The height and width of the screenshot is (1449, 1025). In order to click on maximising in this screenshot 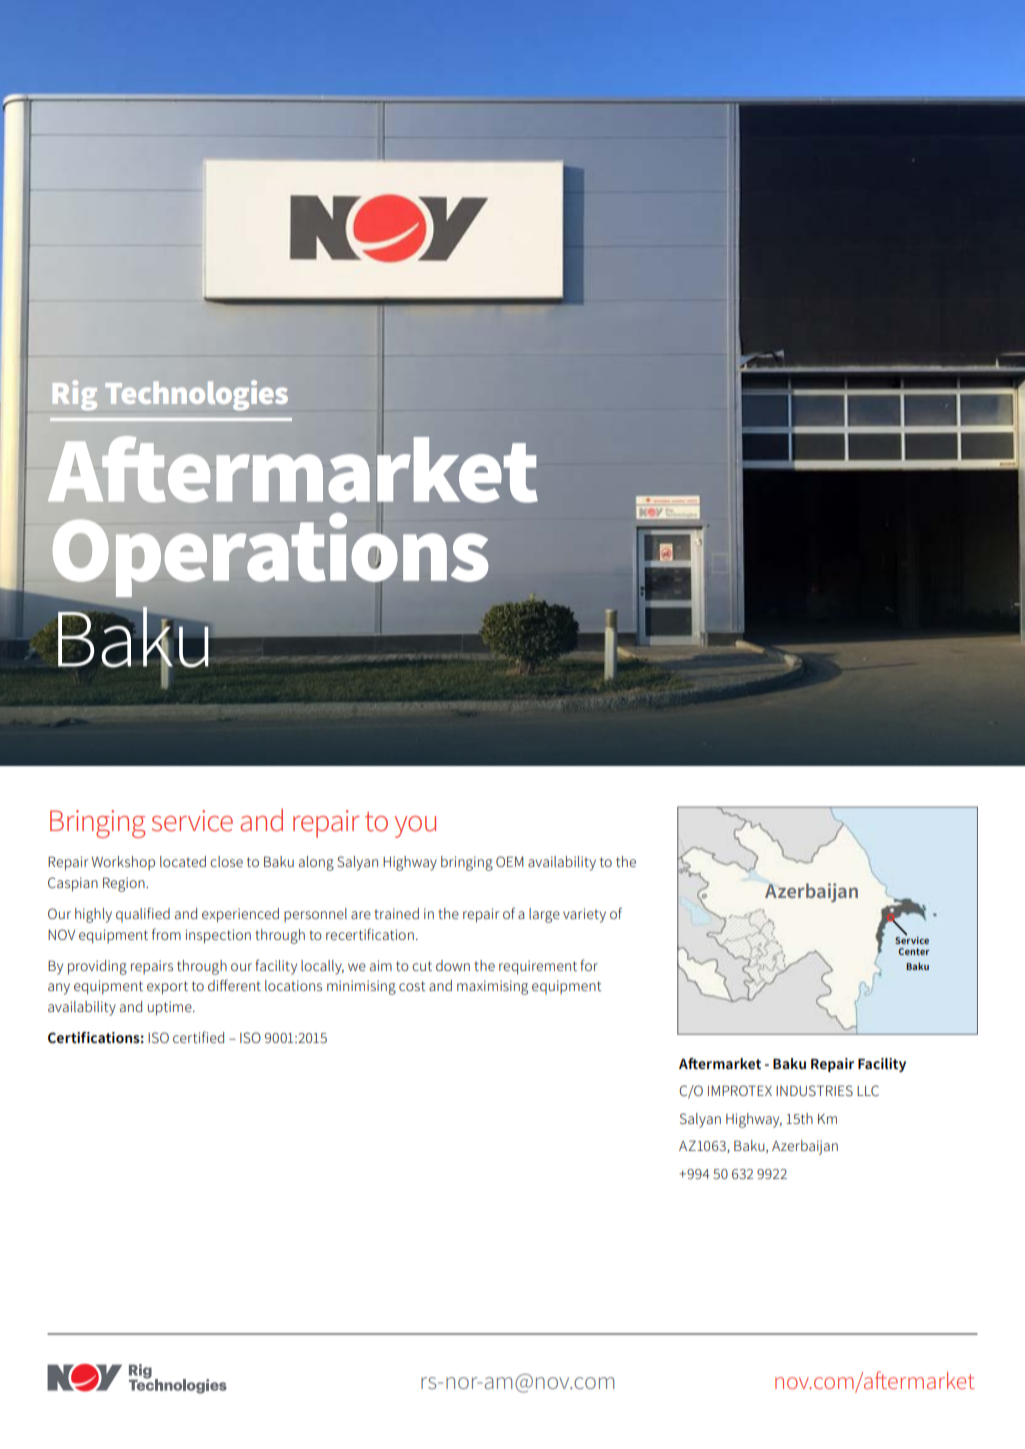, I will do `click(492, 987)`.
